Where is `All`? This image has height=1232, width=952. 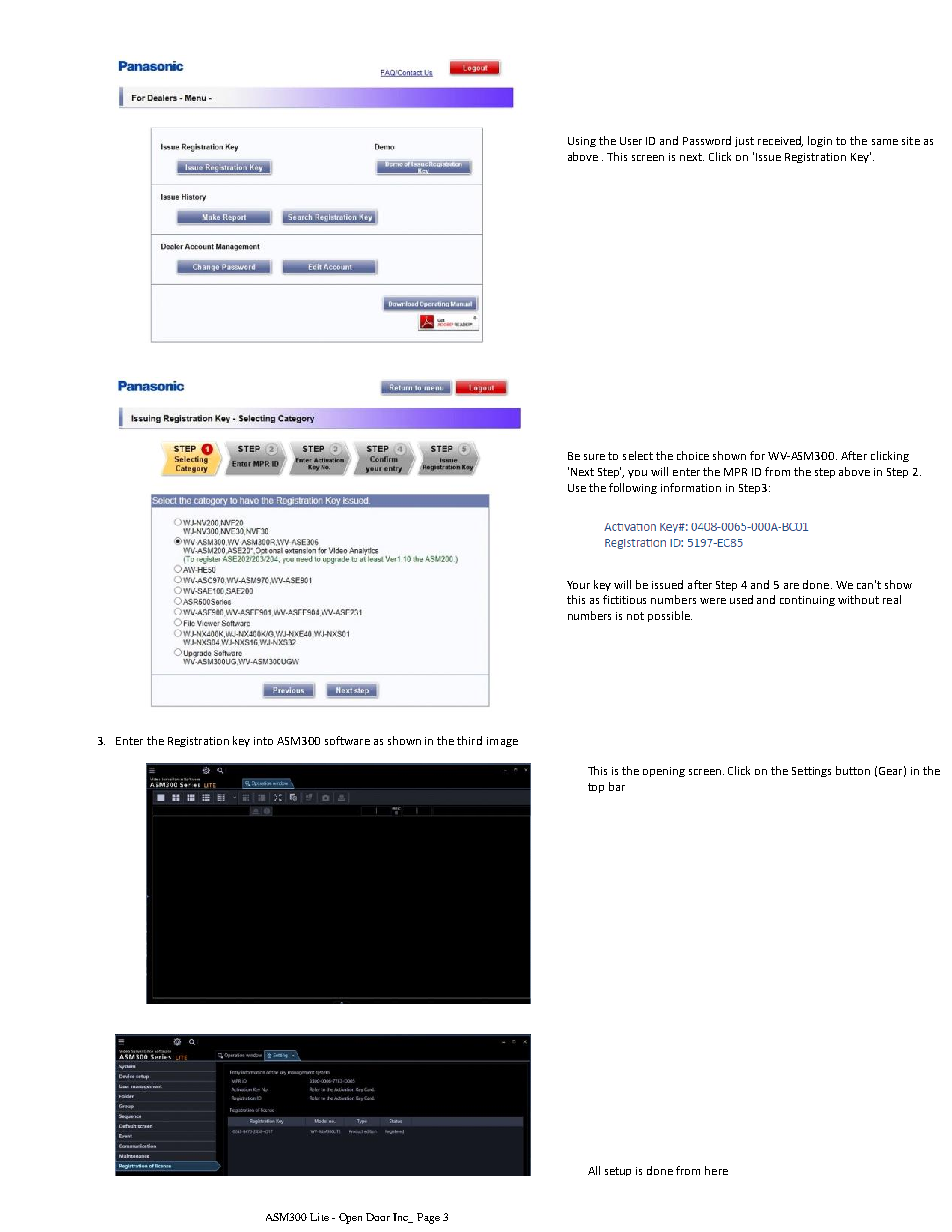 All is located at coordinates (594, 1170).
